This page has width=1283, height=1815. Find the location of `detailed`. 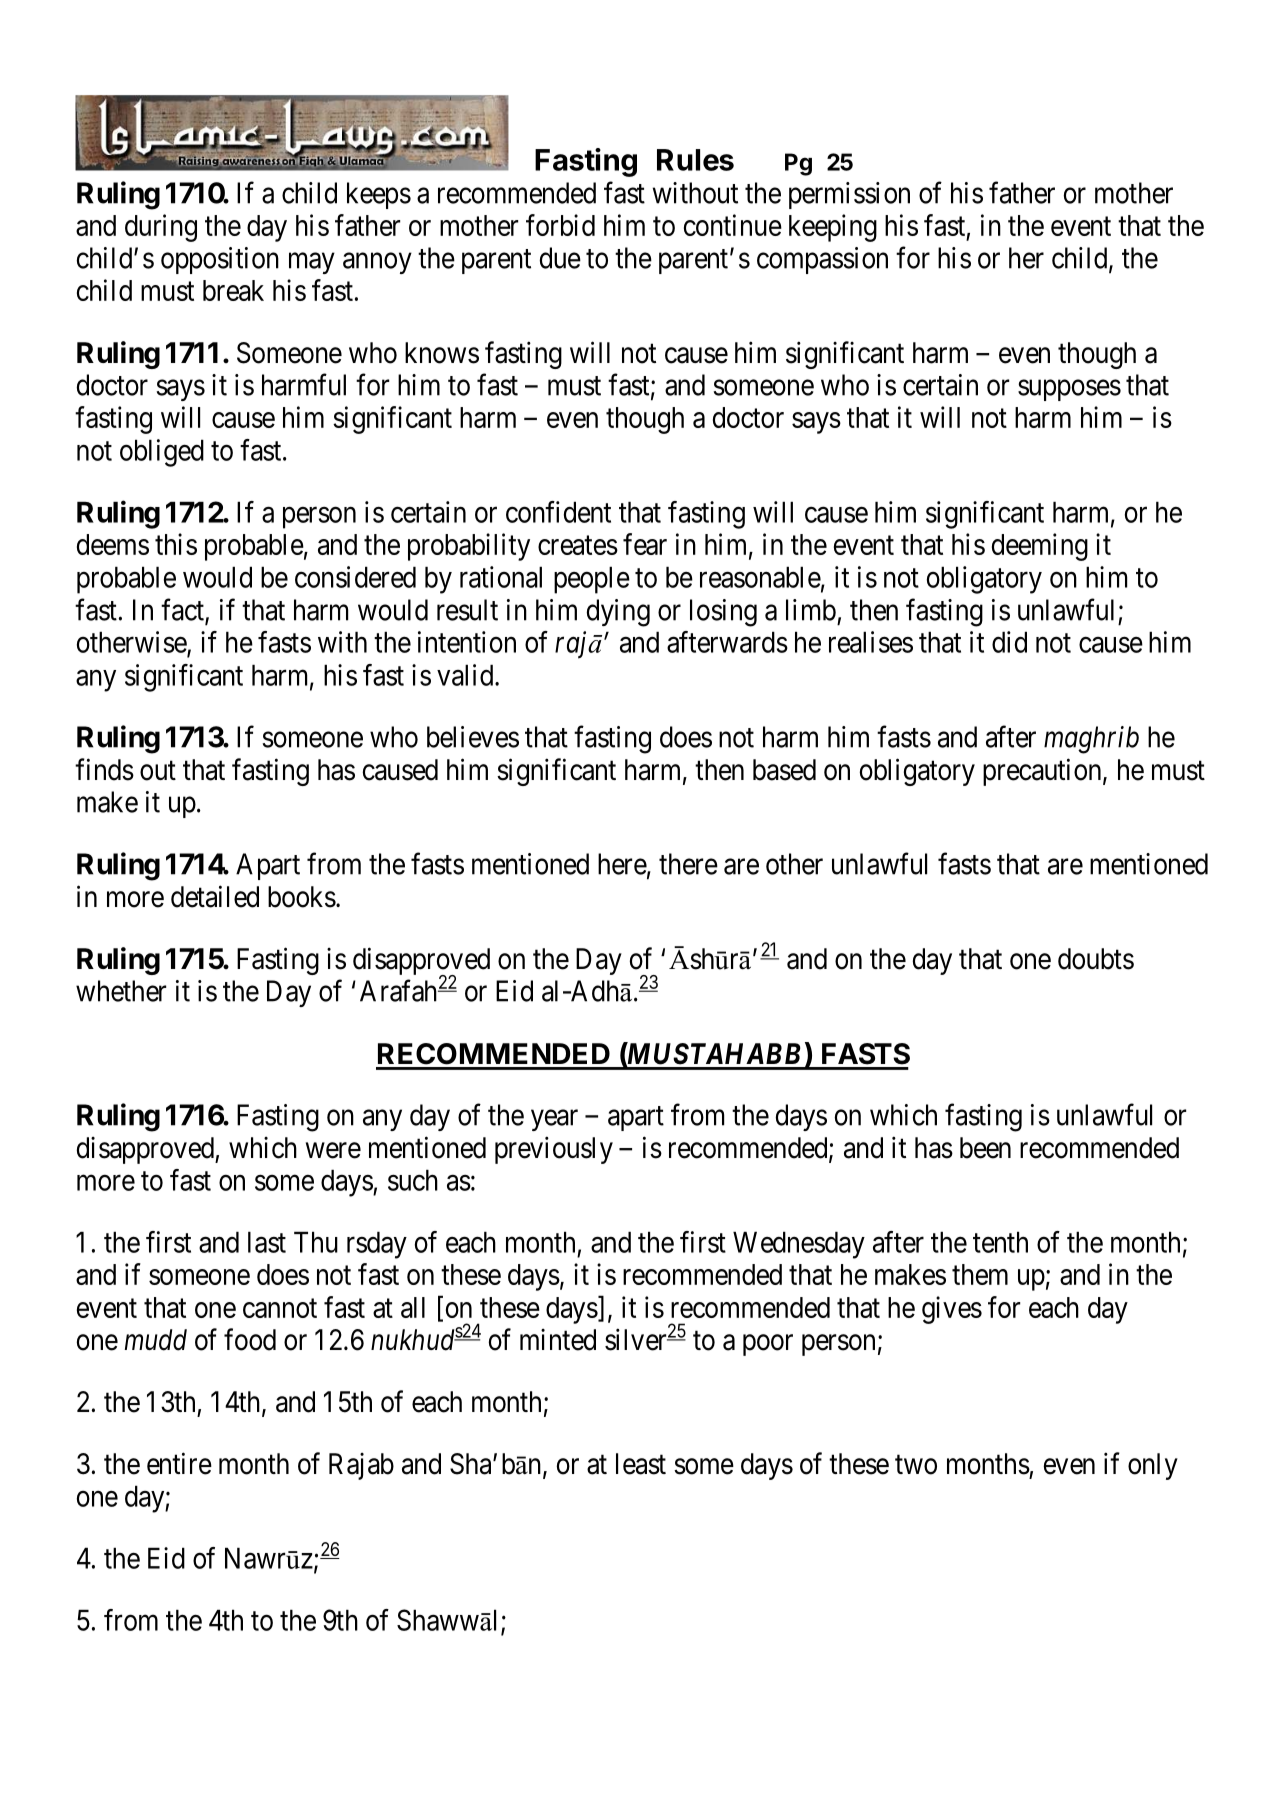

detailed is located at coordinates (215, 896).
